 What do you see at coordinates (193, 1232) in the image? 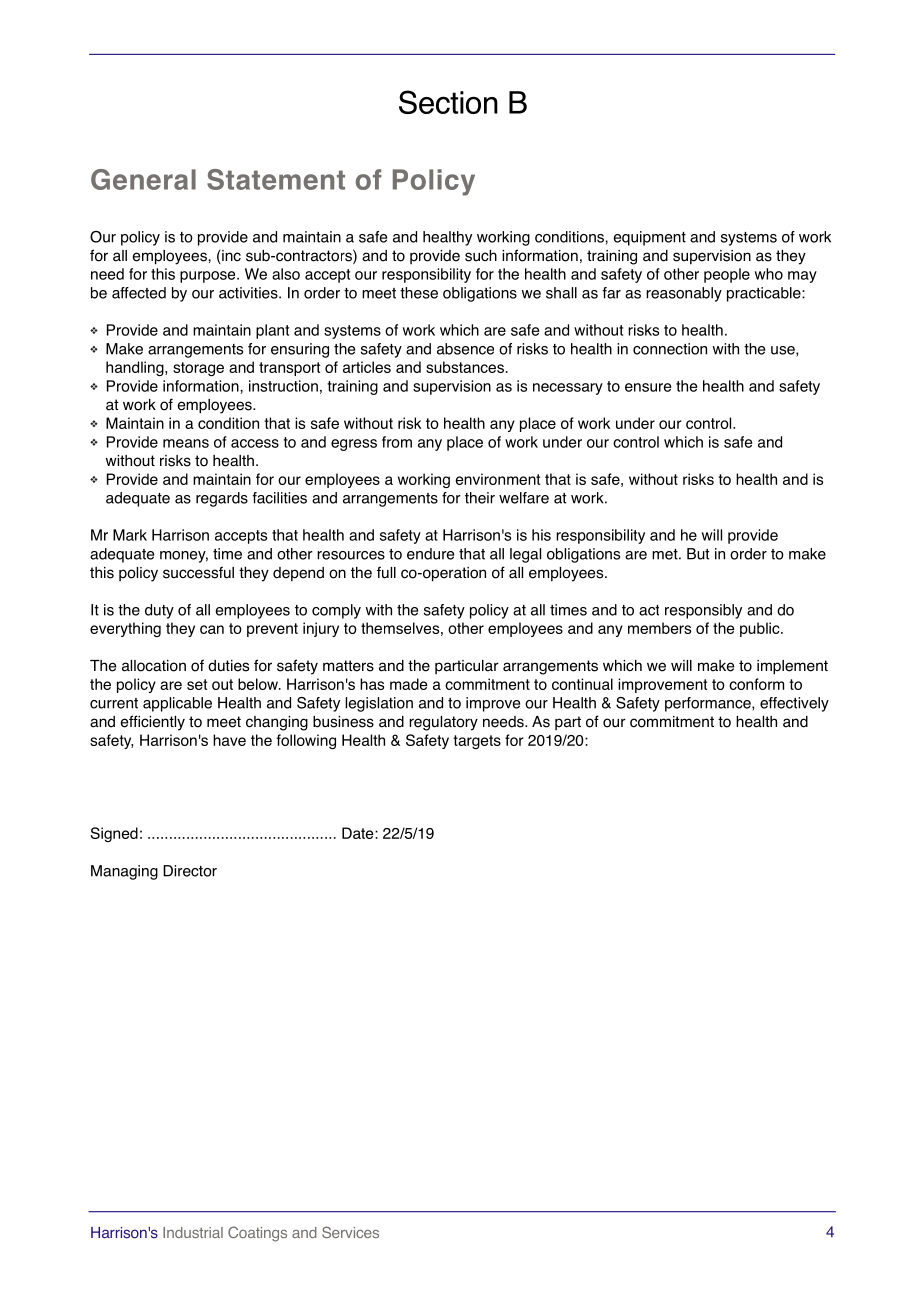
I see `Industrial` at bounding box center [193, 1232].
